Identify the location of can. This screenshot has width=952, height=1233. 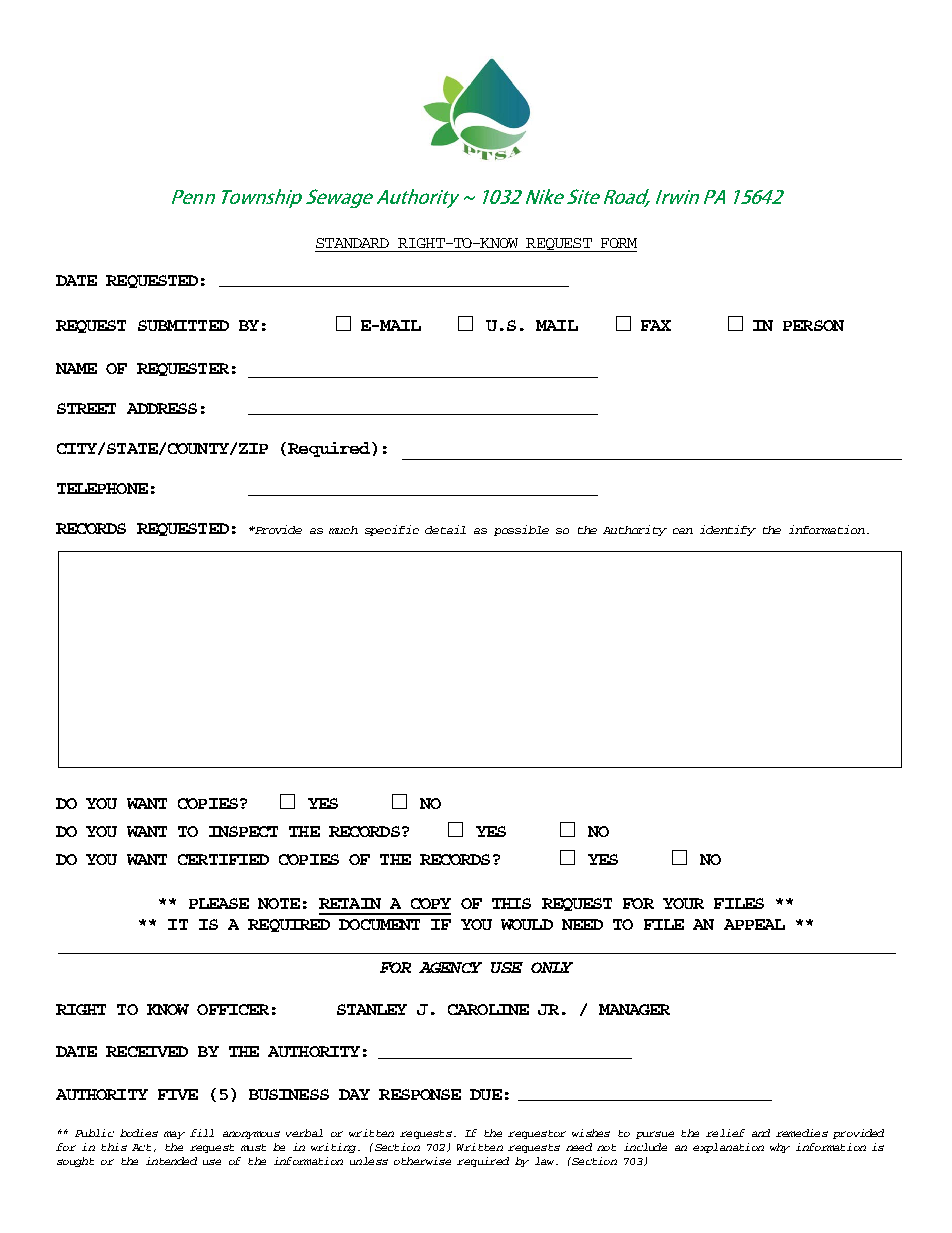
(683, 531).
